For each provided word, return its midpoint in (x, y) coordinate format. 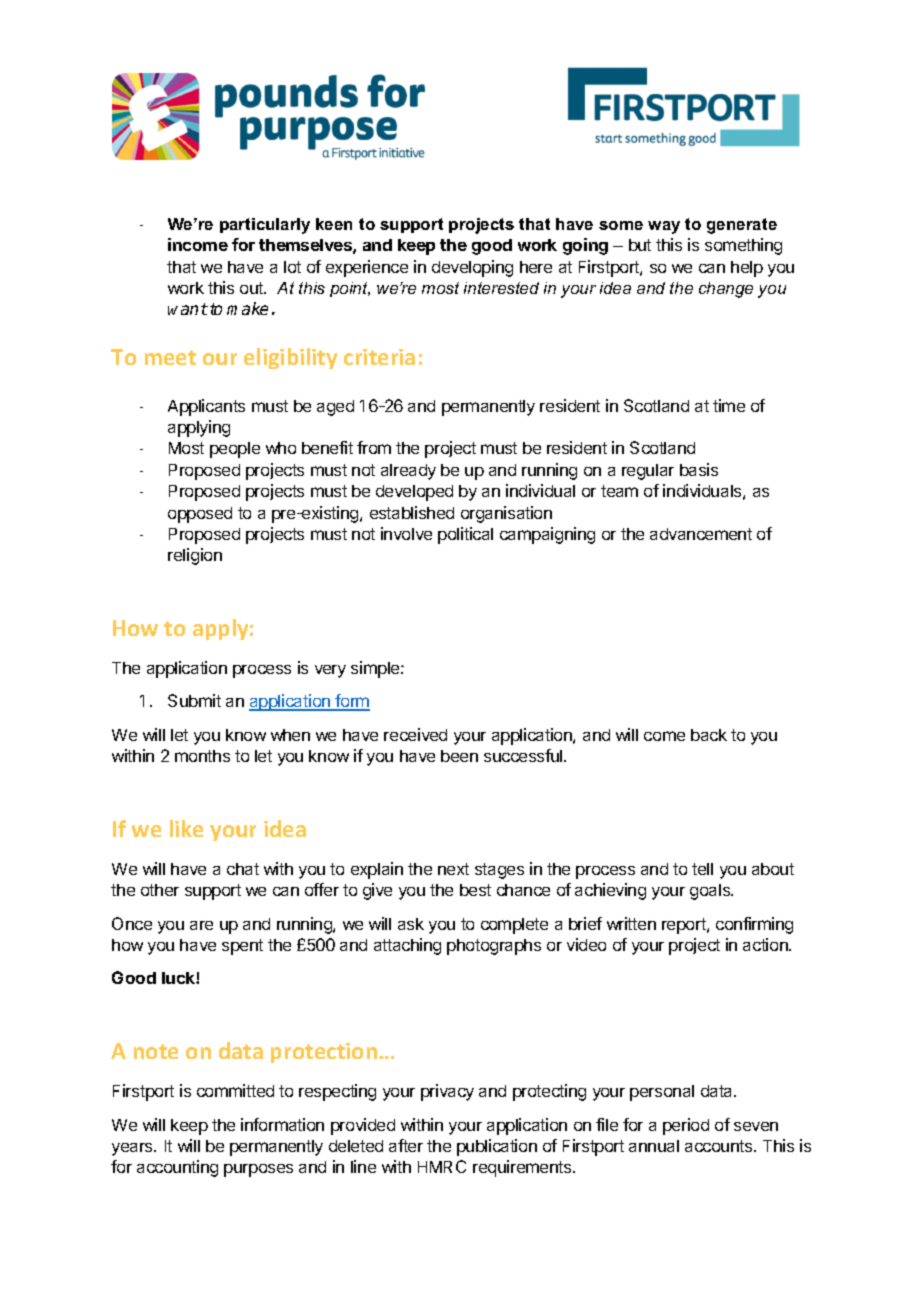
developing (472, 268)
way (664, 227)
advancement (701, 534)
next (453, 869)
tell (702, 869)
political (465, 535)
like (186, 828)
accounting (177, 1168)
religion (195, 556)
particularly (265, 226)
